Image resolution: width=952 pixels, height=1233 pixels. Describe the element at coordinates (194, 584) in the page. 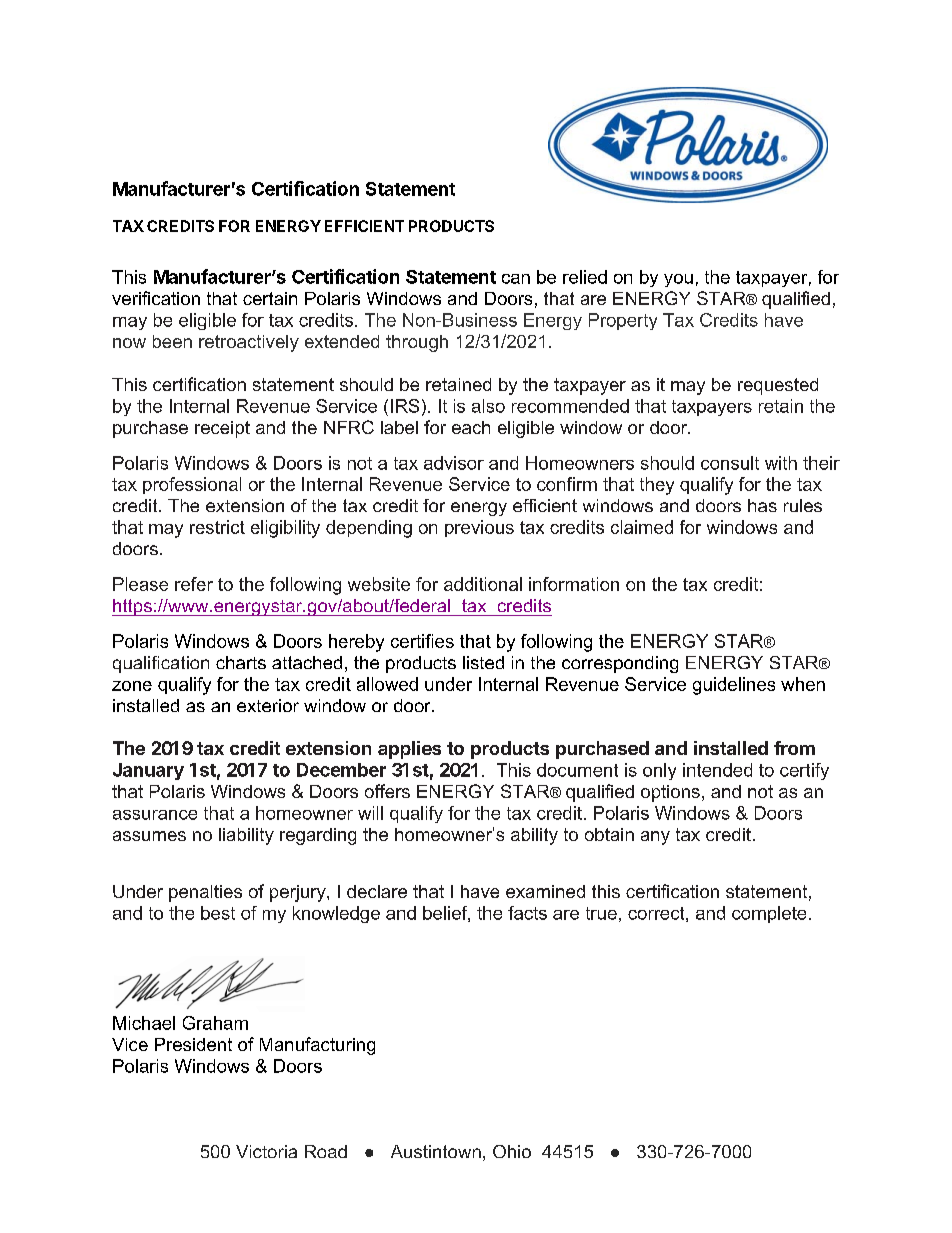

I see `refer` at that location.
